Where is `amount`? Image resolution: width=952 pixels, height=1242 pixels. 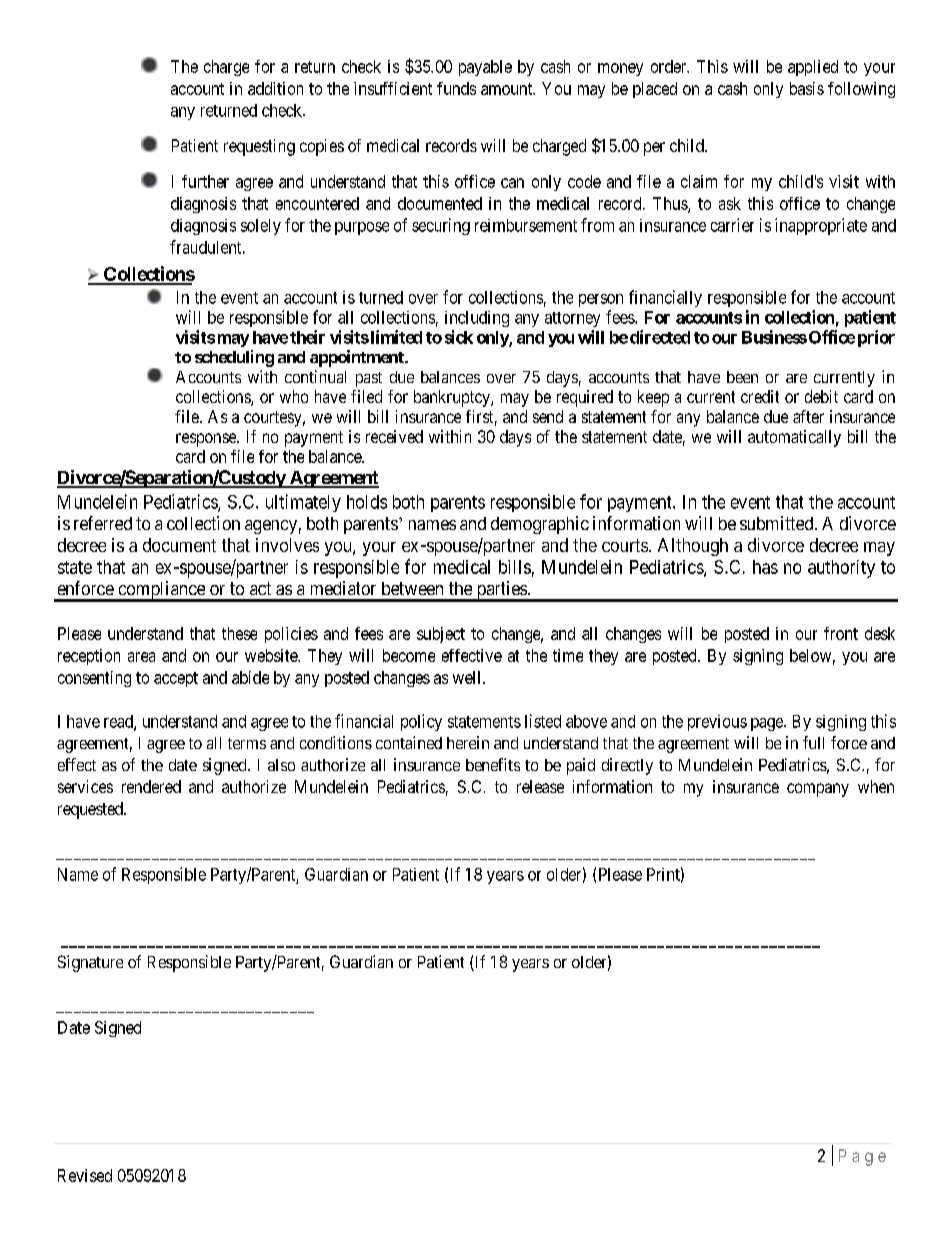
amount is located at coordinates (508, 89).
